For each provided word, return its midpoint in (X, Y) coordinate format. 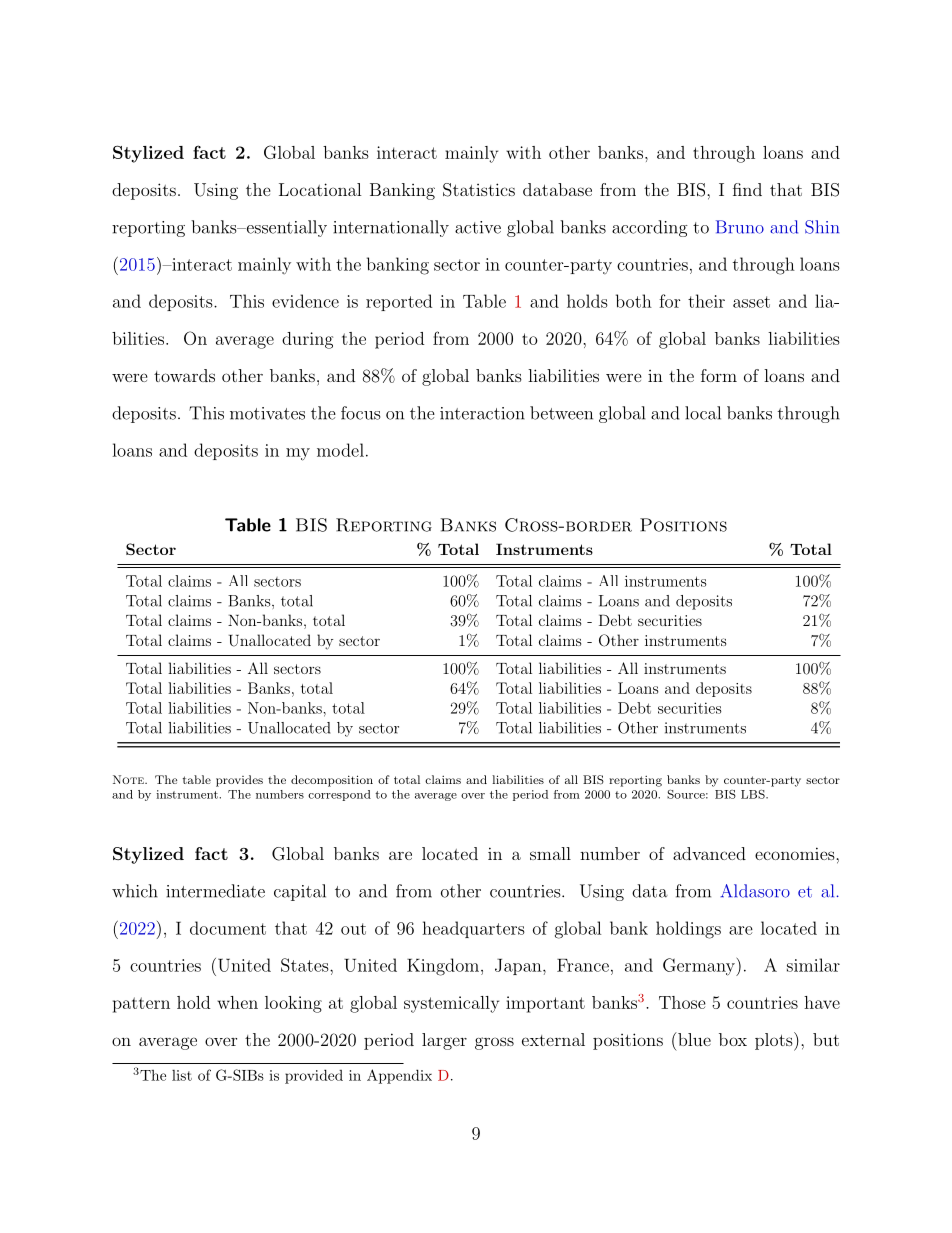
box (733, 1039)
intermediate (215, 891)
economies (795, 853)
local (703, 413)
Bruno (740, 227)
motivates (267, 413)
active (478, 227)
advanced (709, 853)
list (182, 1075)
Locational (320, 189)
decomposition (332, 781)
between (561, 413)
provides (239, 781)
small (550, 853)
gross (494, 1043)
